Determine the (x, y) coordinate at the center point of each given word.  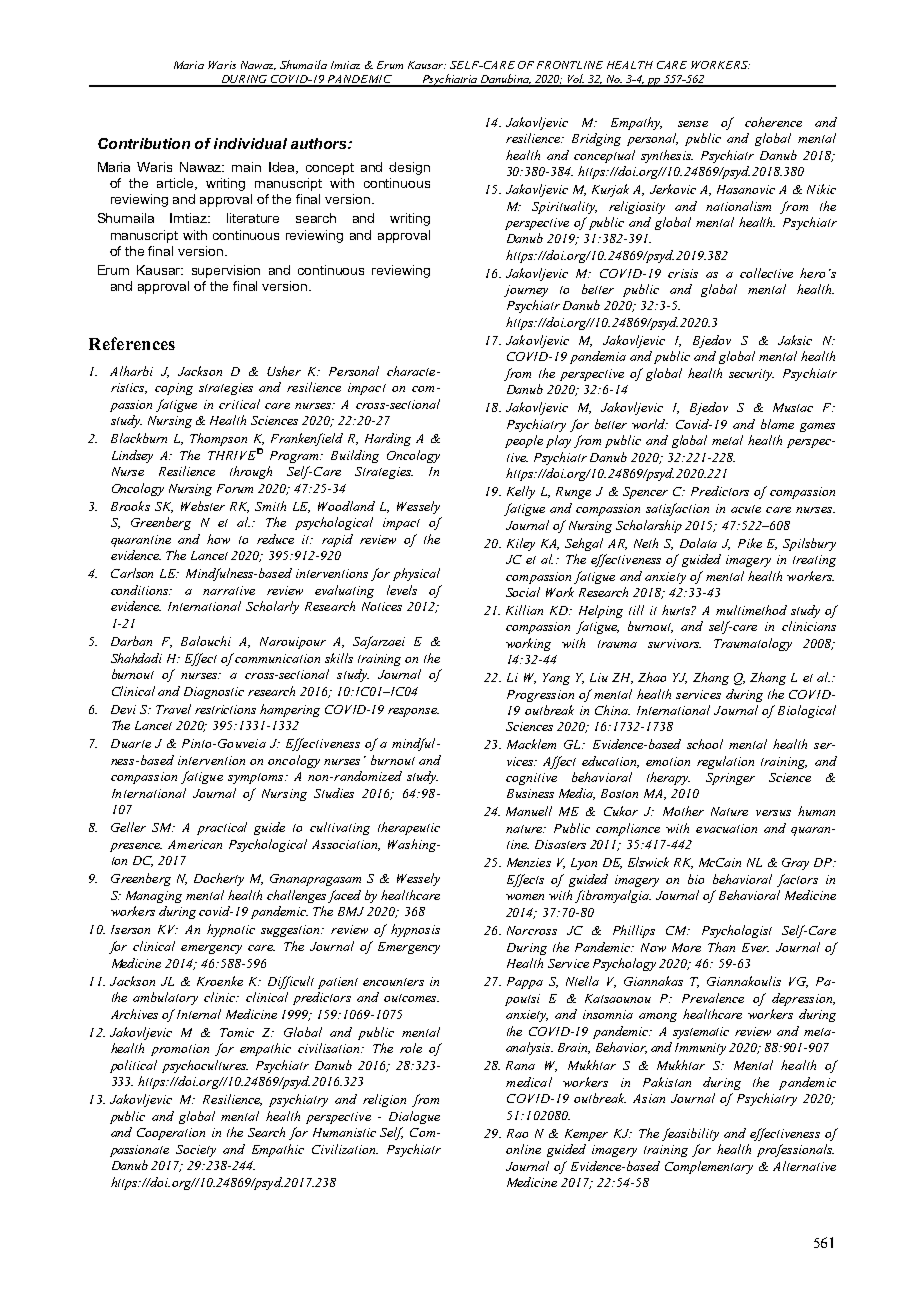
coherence (773, 122)
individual (250, 143)
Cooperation (171, 1134)
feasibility (690, 1134)
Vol (575, 80)
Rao (517, 1133)
